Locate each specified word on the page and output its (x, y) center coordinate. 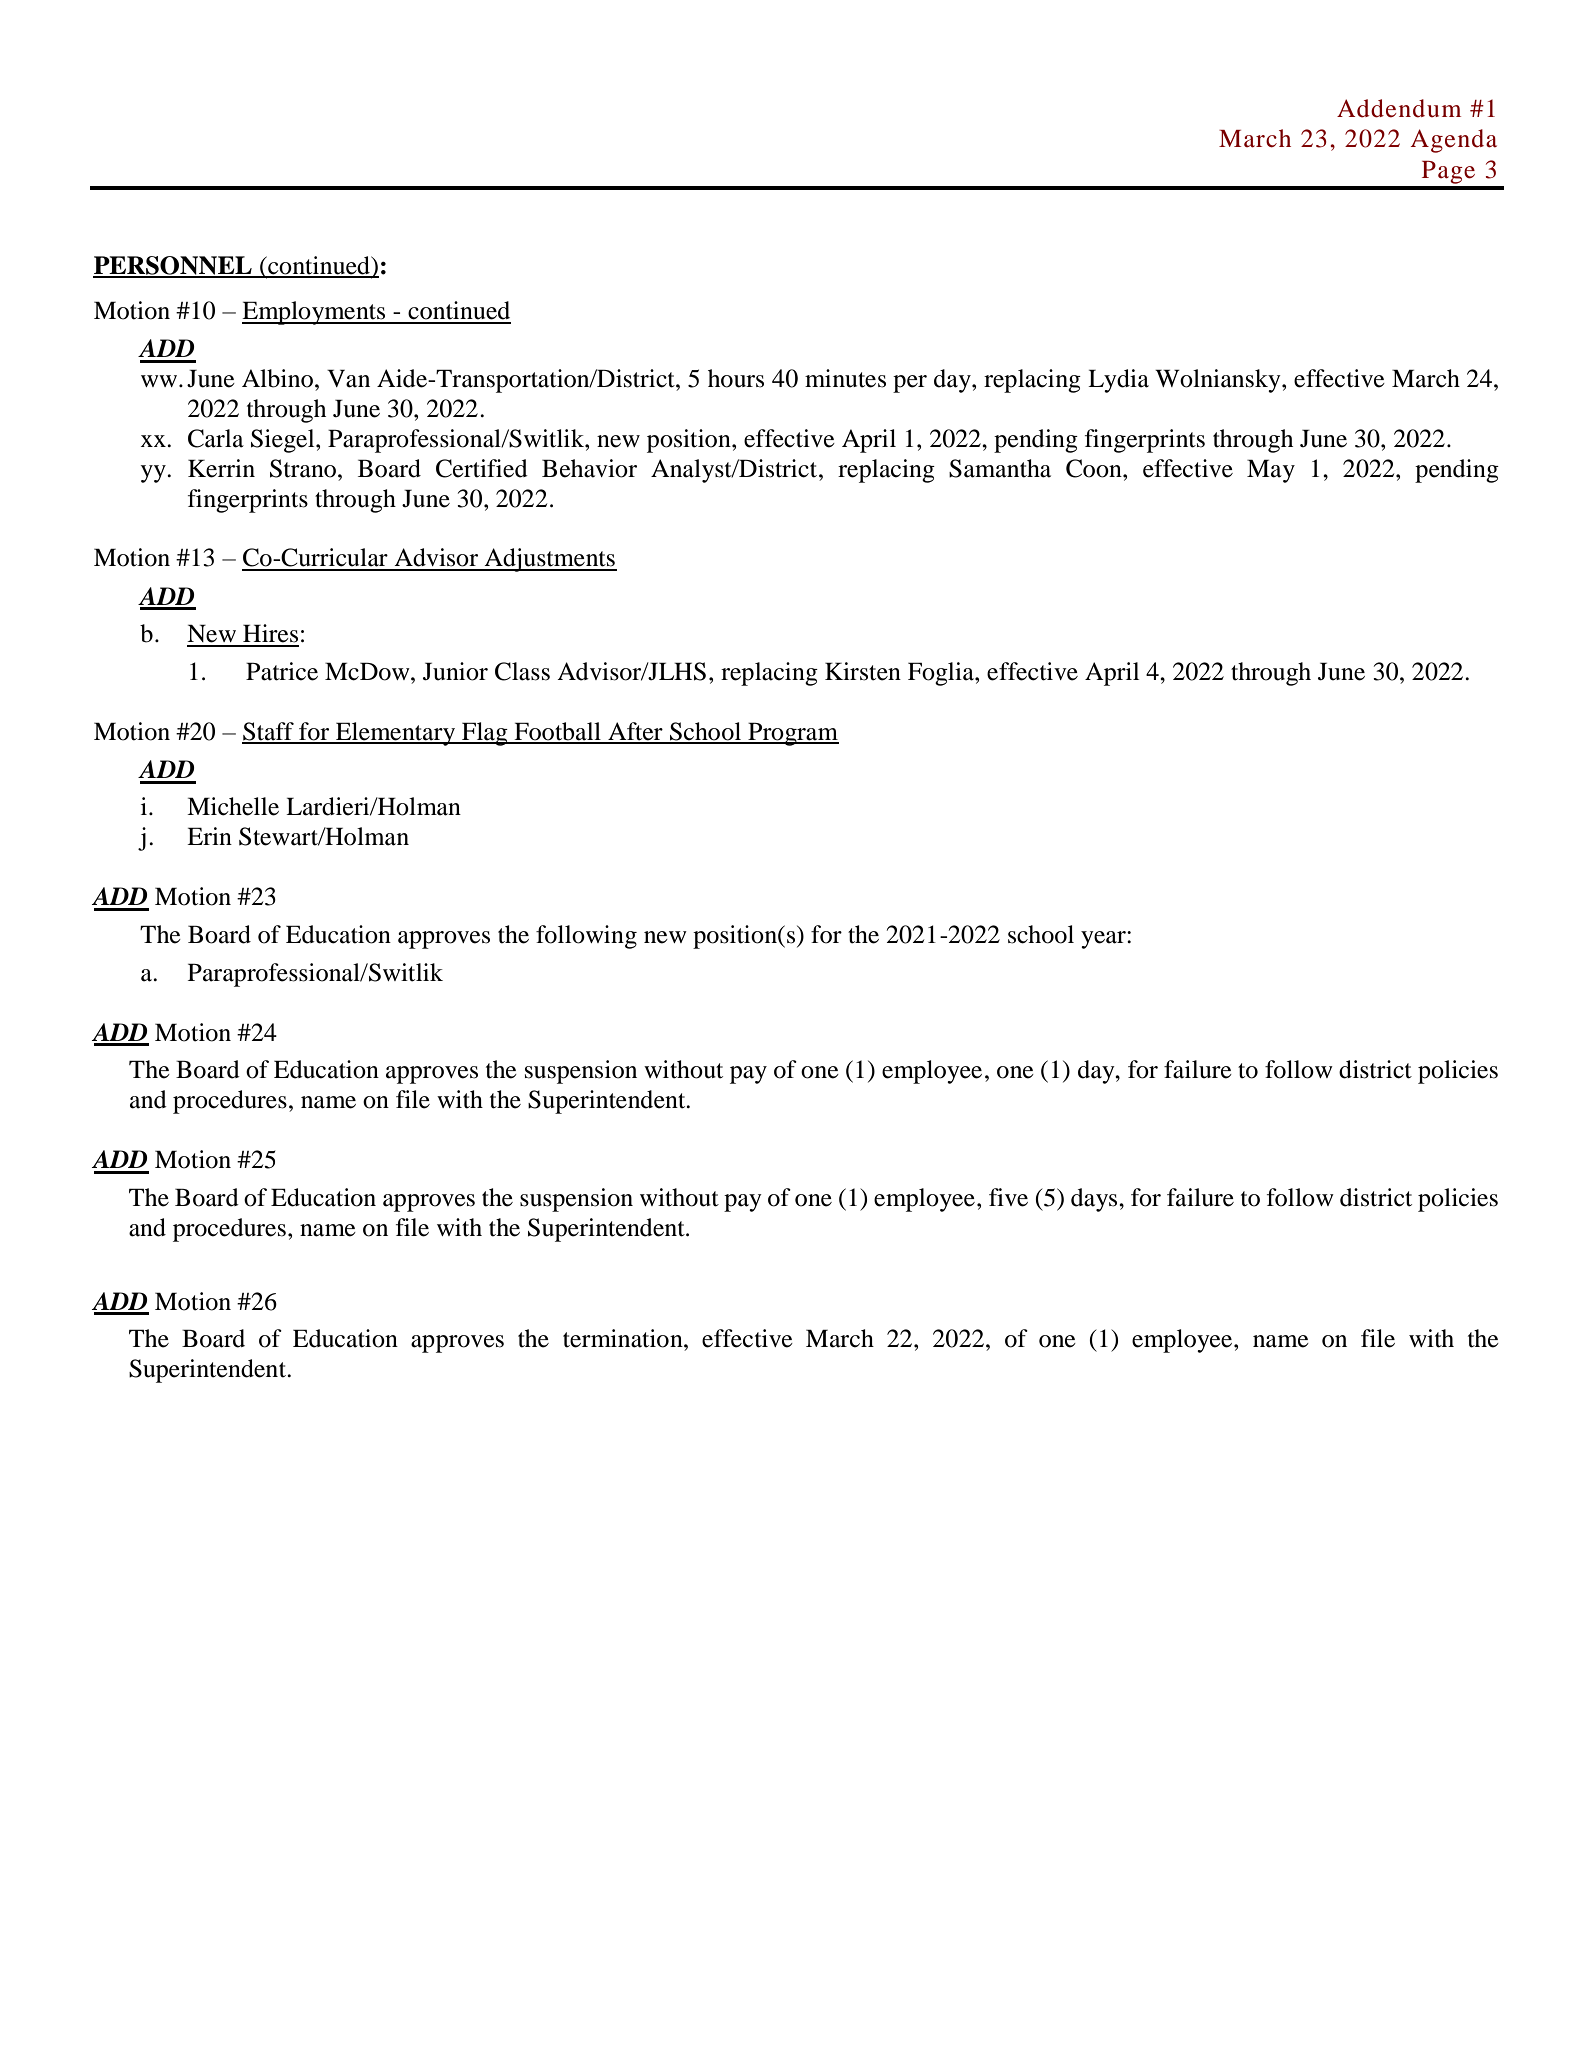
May (1271, 471)
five (1008, 1197)
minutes (845, 378)
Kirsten (863, 671)
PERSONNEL (173, 266)
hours (736, 378)
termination (624, 1338)
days (1095, 1200)
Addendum (1399, 108)
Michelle (233, 806)
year (1104, 940)
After (635, 732)
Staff (269, 732)
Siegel (284, 441)
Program (792, 734)
